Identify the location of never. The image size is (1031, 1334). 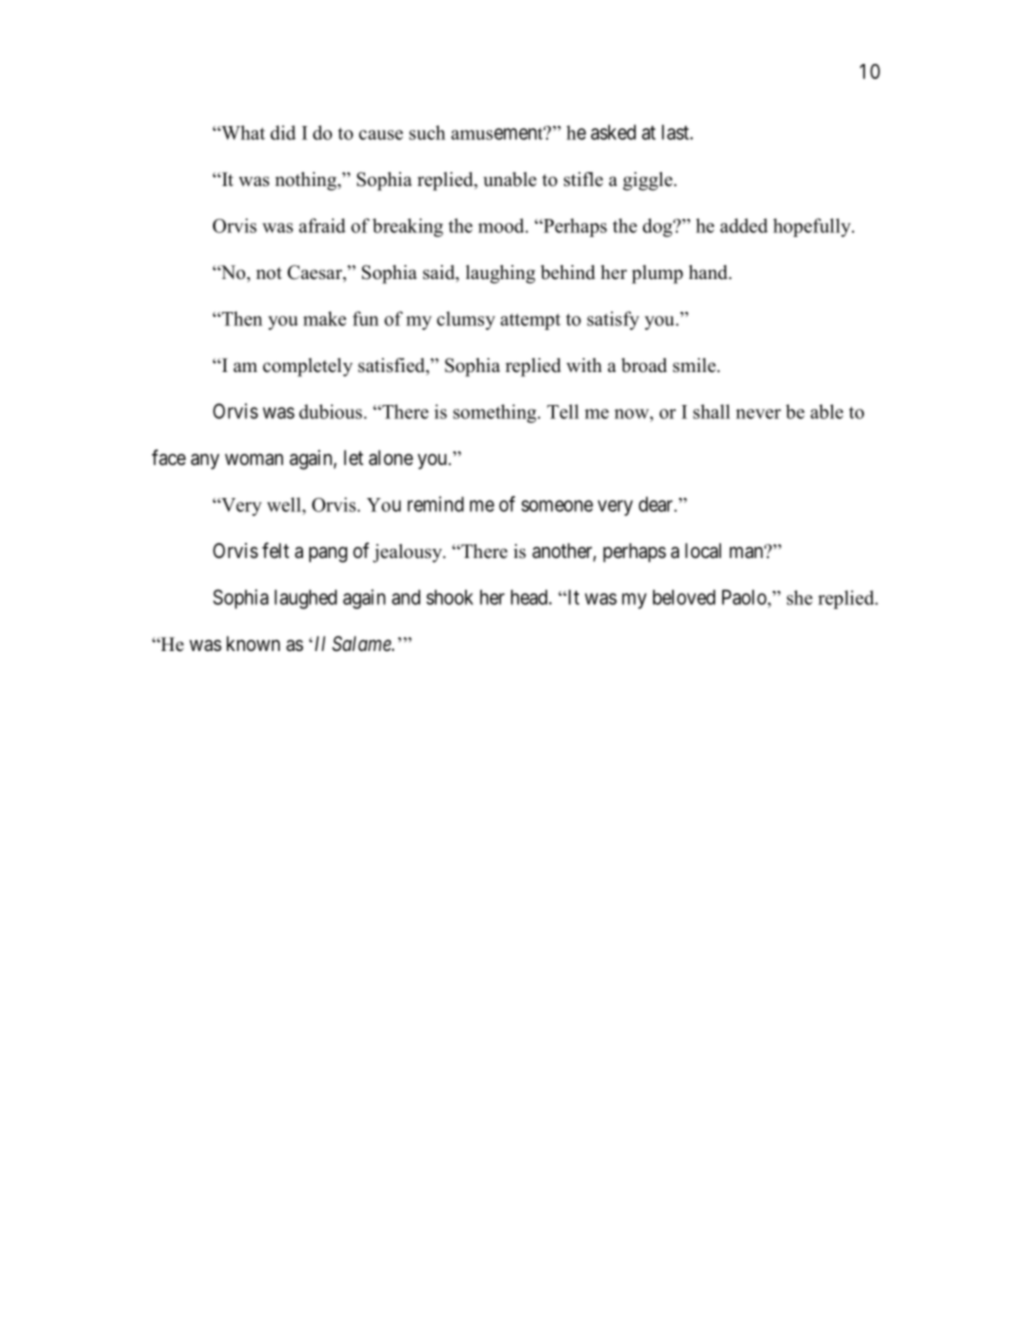
(758, 414).
